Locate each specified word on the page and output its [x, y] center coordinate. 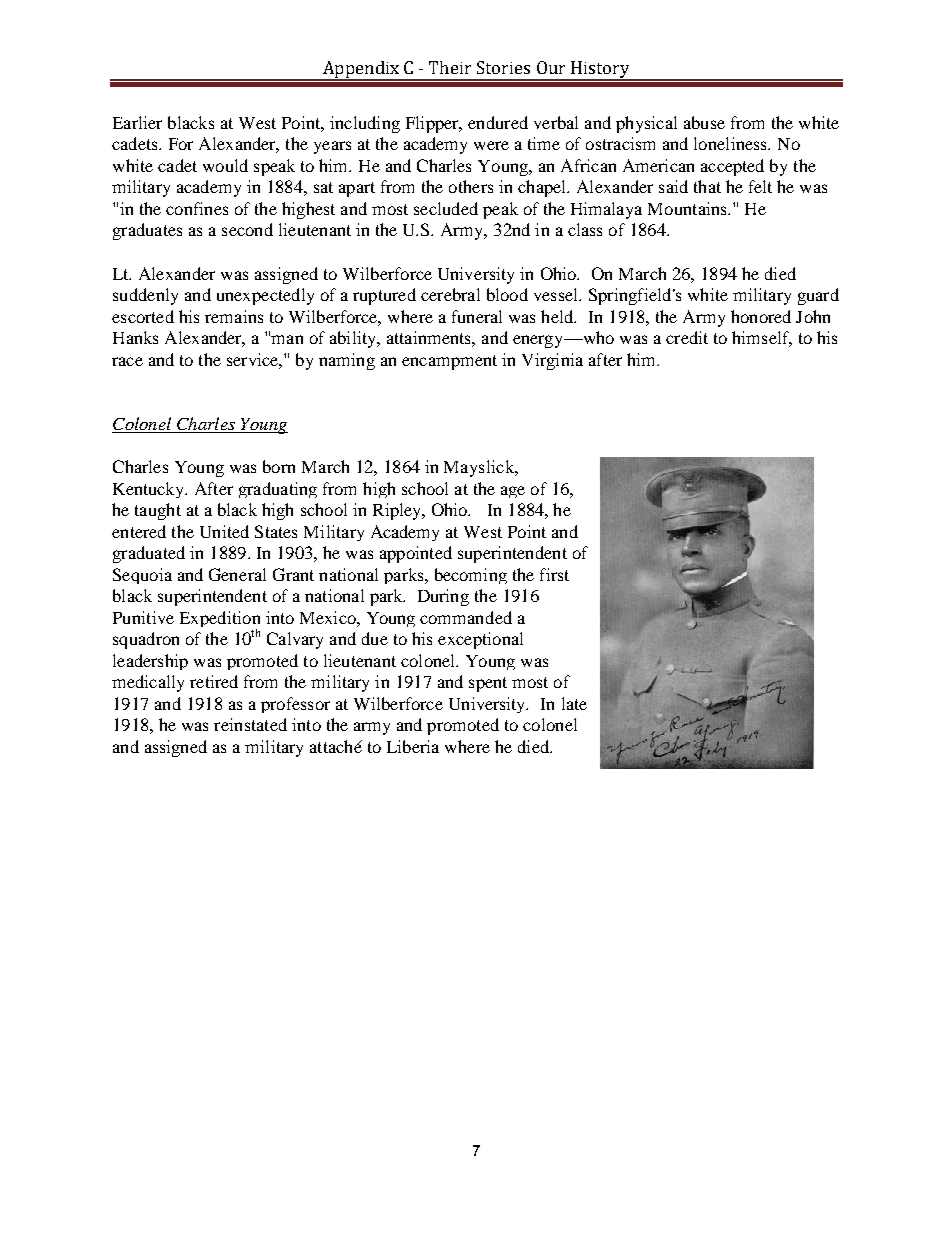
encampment [449, 362]
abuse [704, 122]
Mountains [688, 208]
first [554, 574]
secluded [446, 208]
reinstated [250, 724]
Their [450, 67]
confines [197, 208]
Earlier [137, 122]
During [443, 597]
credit [687, 337]
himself [762, 339]
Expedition [220, 620]
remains [234, 316]
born [279, 466]
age [513, 492]
